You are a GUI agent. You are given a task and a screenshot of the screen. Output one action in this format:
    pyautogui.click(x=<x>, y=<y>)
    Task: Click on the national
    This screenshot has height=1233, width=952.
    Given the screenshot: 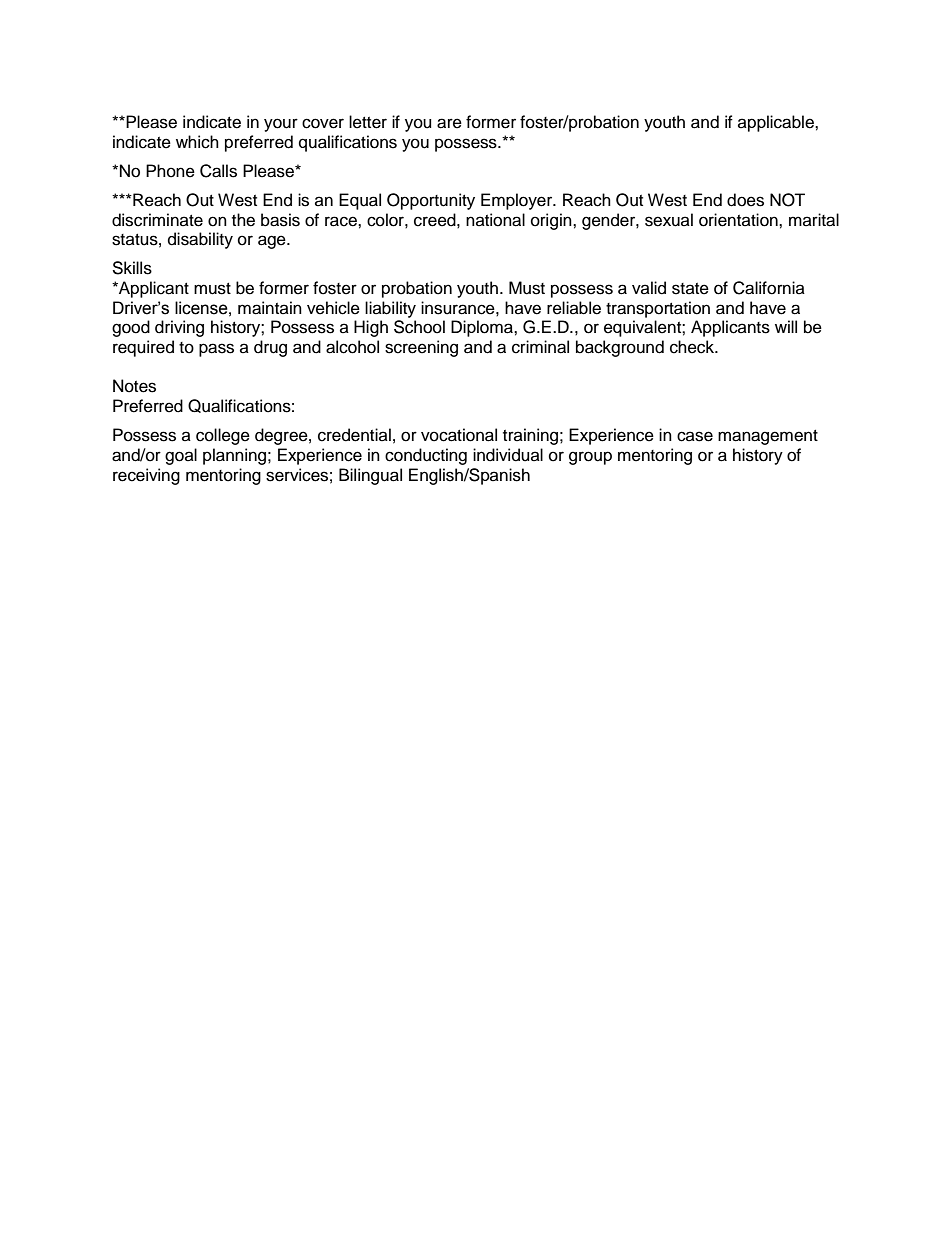 What is the action you would take?
    pyautogui.click(x=495, y=220)
